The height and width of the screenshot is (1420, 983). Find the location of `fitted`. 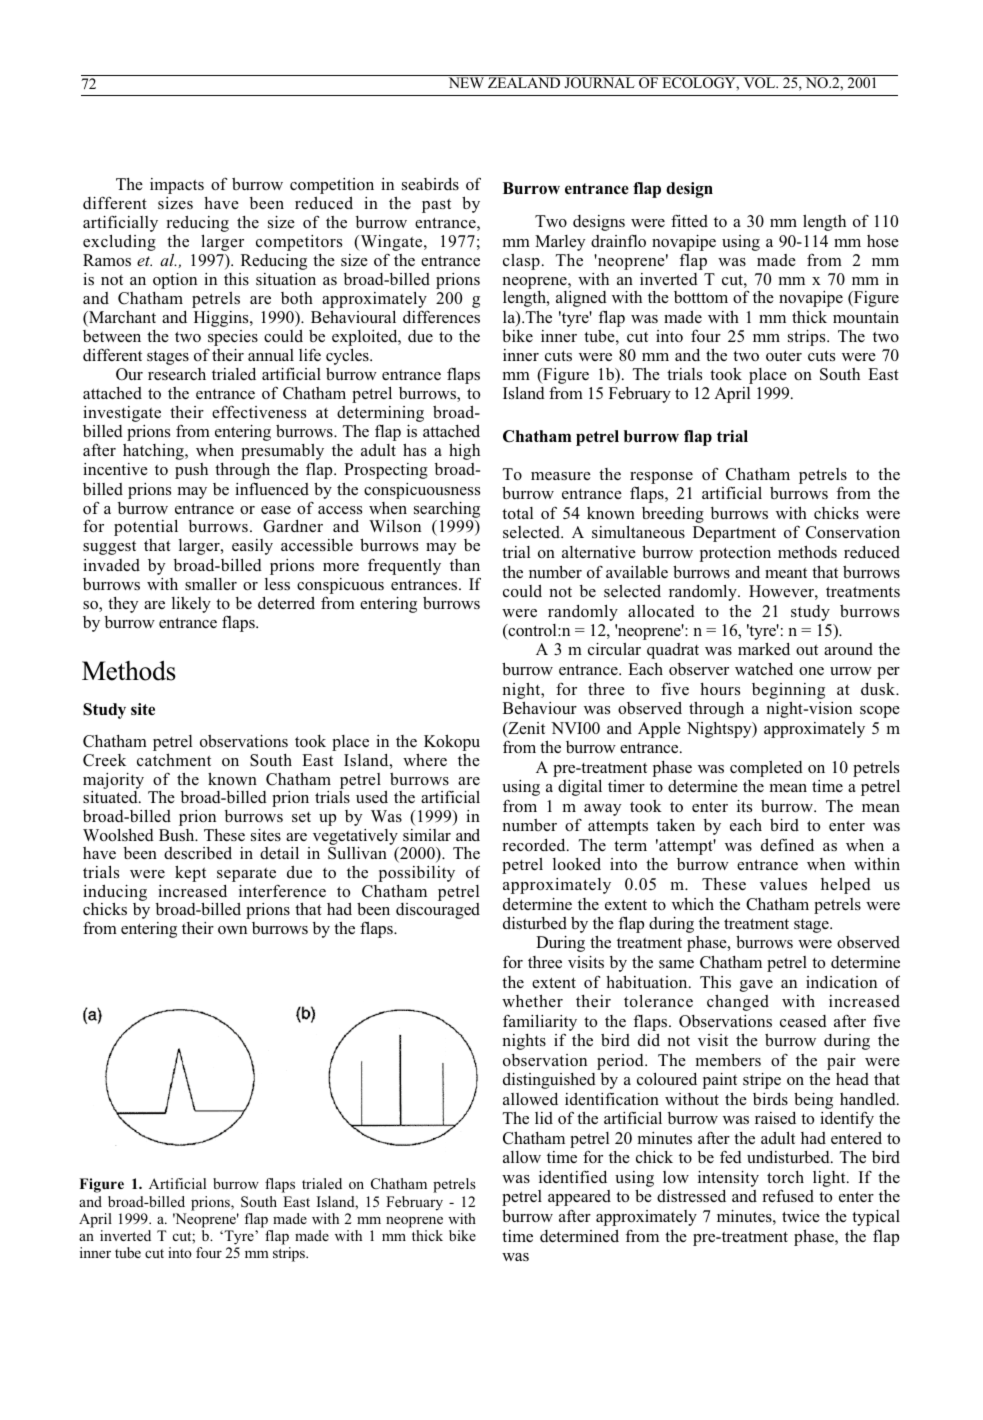

fitted is located at coordinates (689, 220).
